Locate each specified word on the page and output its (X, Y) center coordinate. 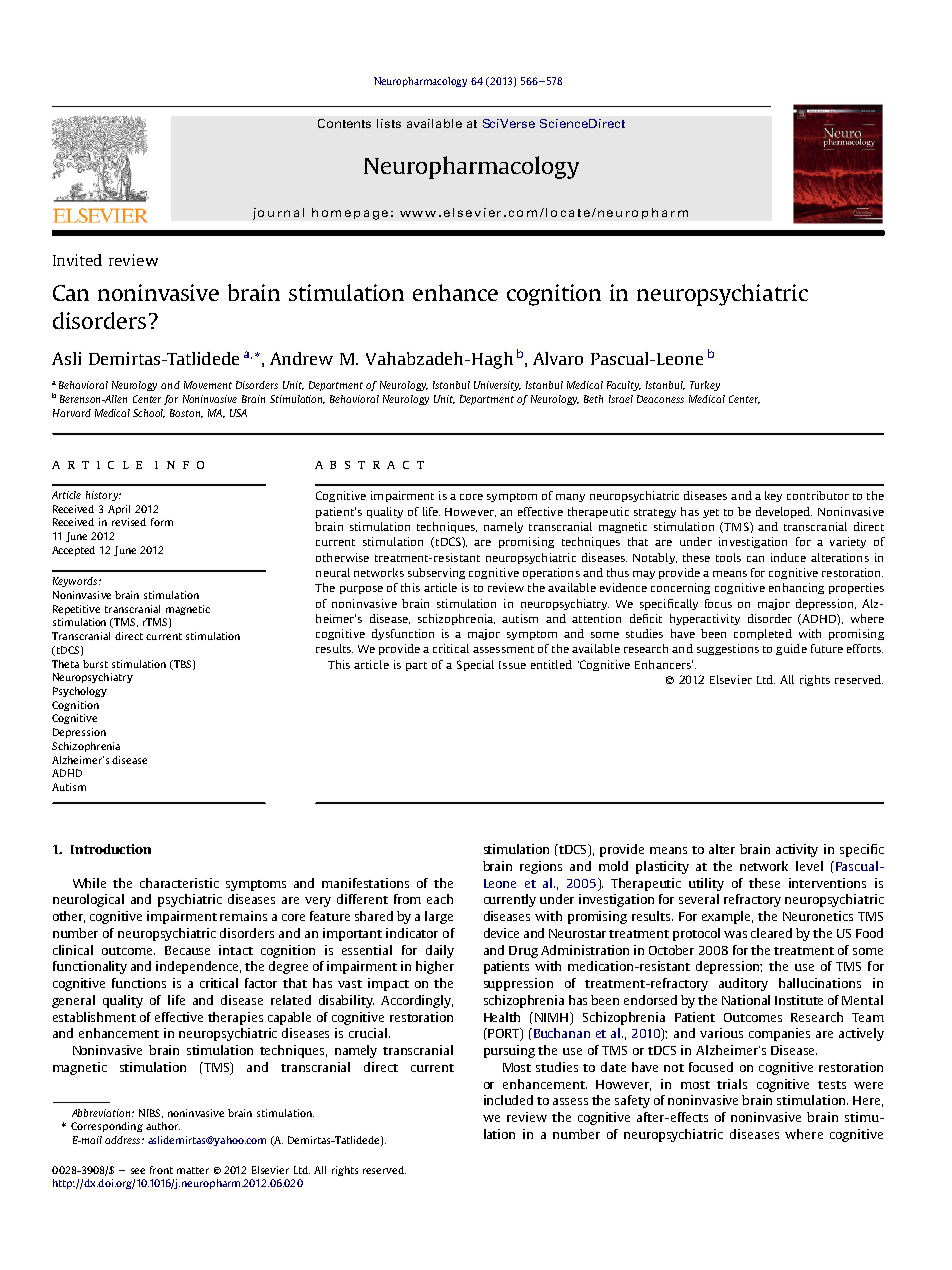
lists (389, 123)
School (149, 413)
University (497, 386)
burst (95, 664)
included (508, 1100)
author (163, 1126)
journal (278, 214)
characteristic (179, 883)
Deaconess (660, 399)
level (809, 866)
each (440, 899)
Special (475, 665)
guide (791, 649)
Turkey (705, 386)
